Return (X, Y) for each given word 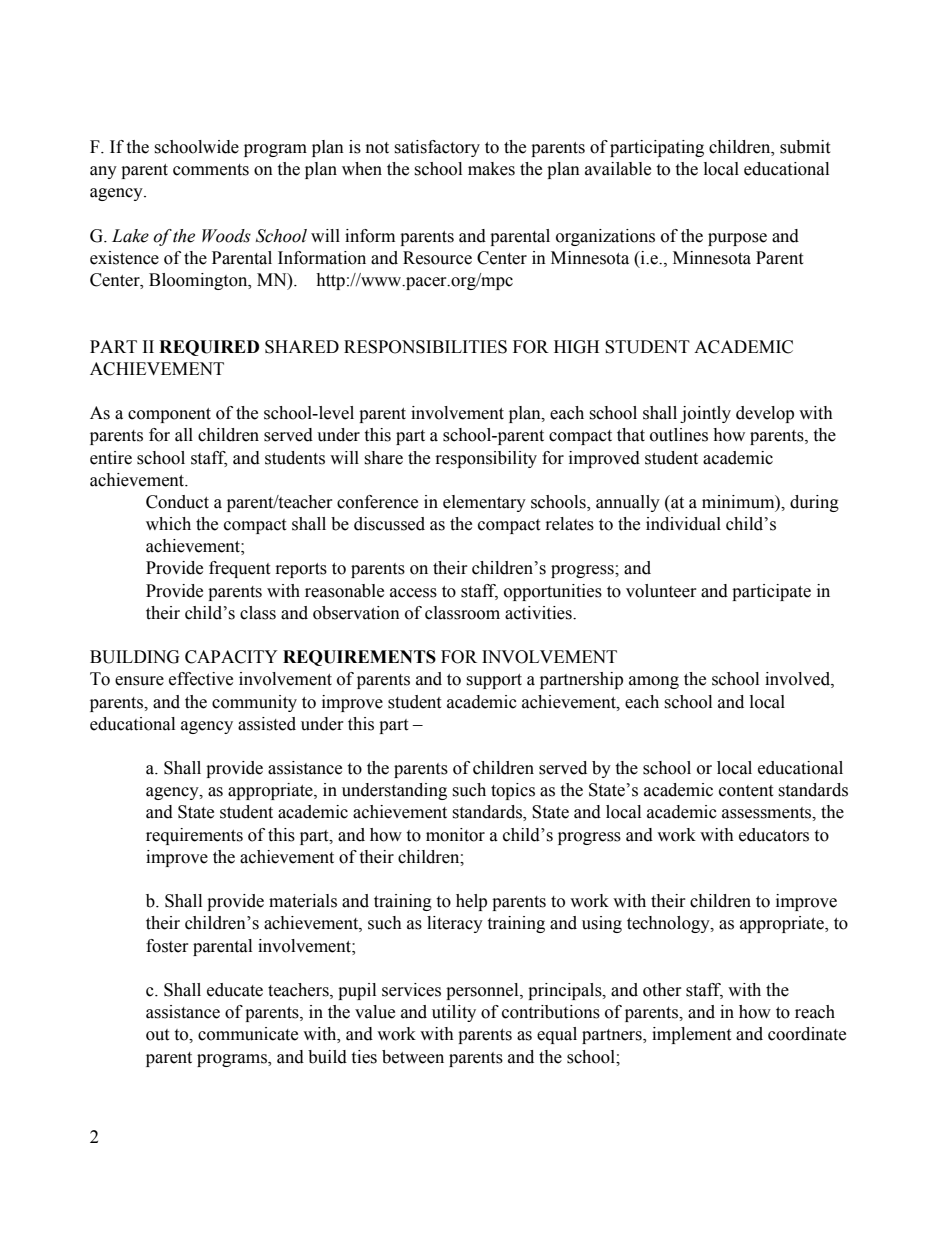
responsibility (486, 459)
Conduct (177, 502)
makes (491, 169)
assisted (267, 724)
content (746, 791)
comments (211, 170)
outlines (679, 435)
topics (513, 791)
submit (805, 147)
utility (454, 1013)
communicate (248, 1034)
